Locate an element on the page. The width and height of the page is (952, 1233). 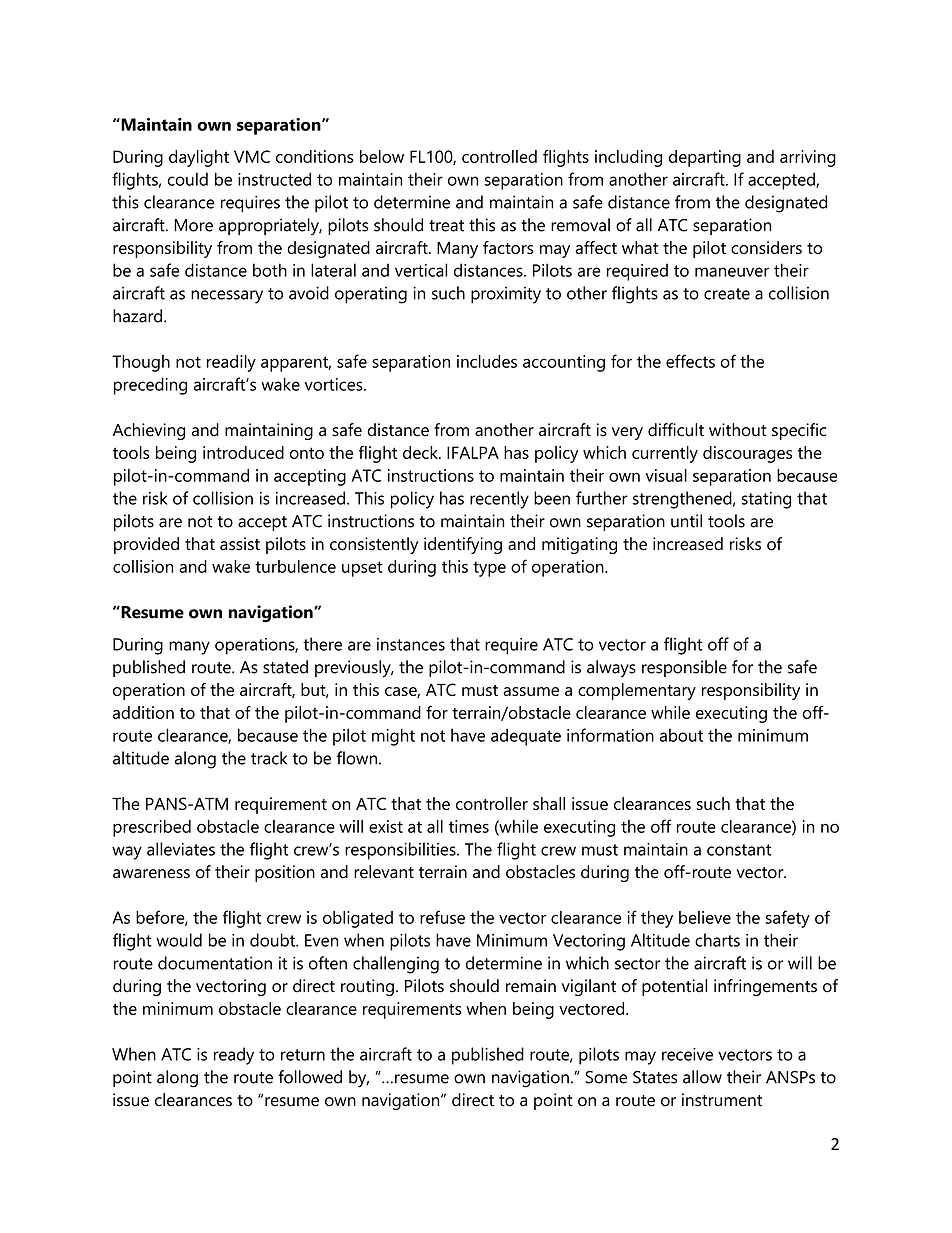
controlled is located at coordinates (499, 156).
